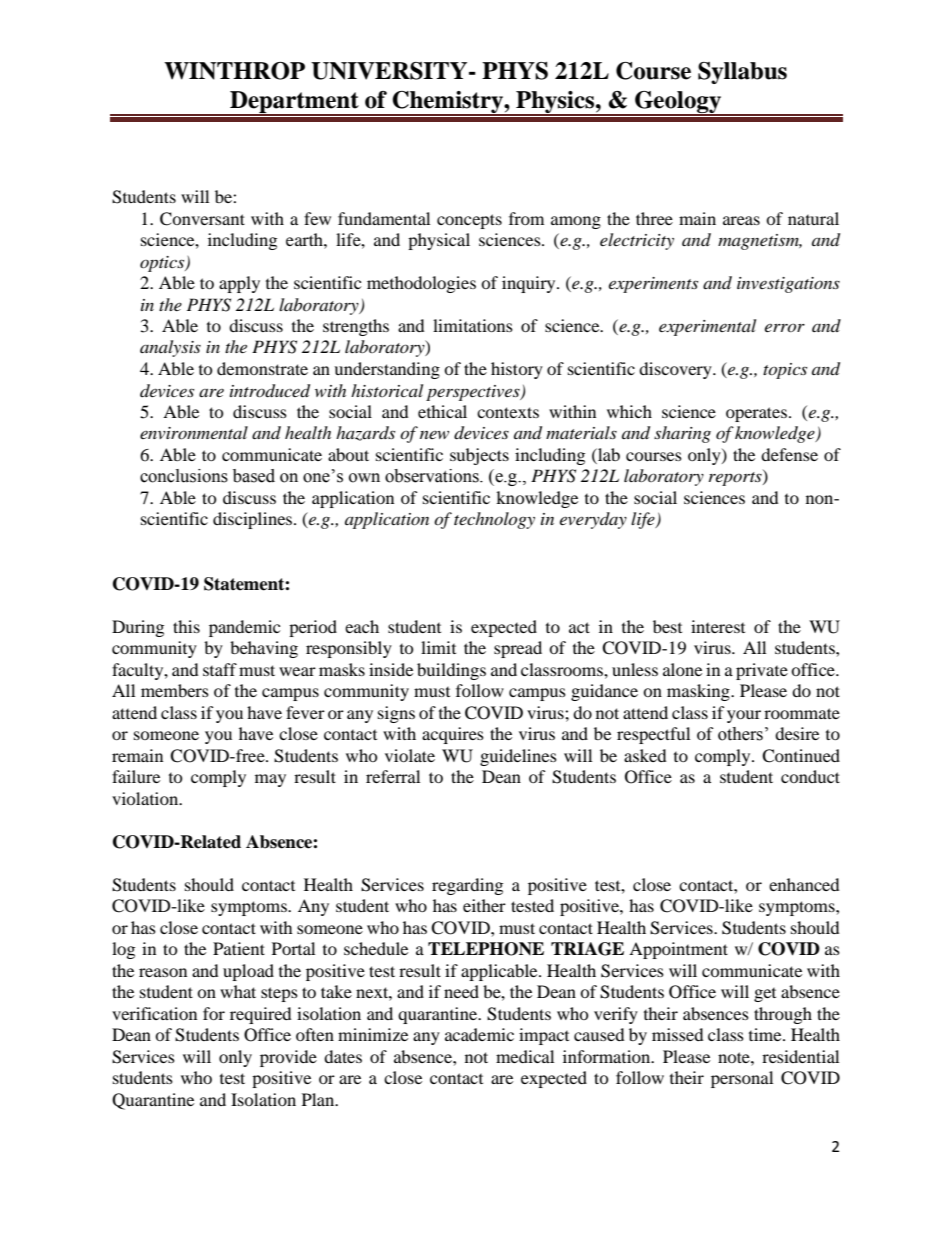  Describe the element at coordinates (810, 776) in the image. I see `conduct` at that location.
